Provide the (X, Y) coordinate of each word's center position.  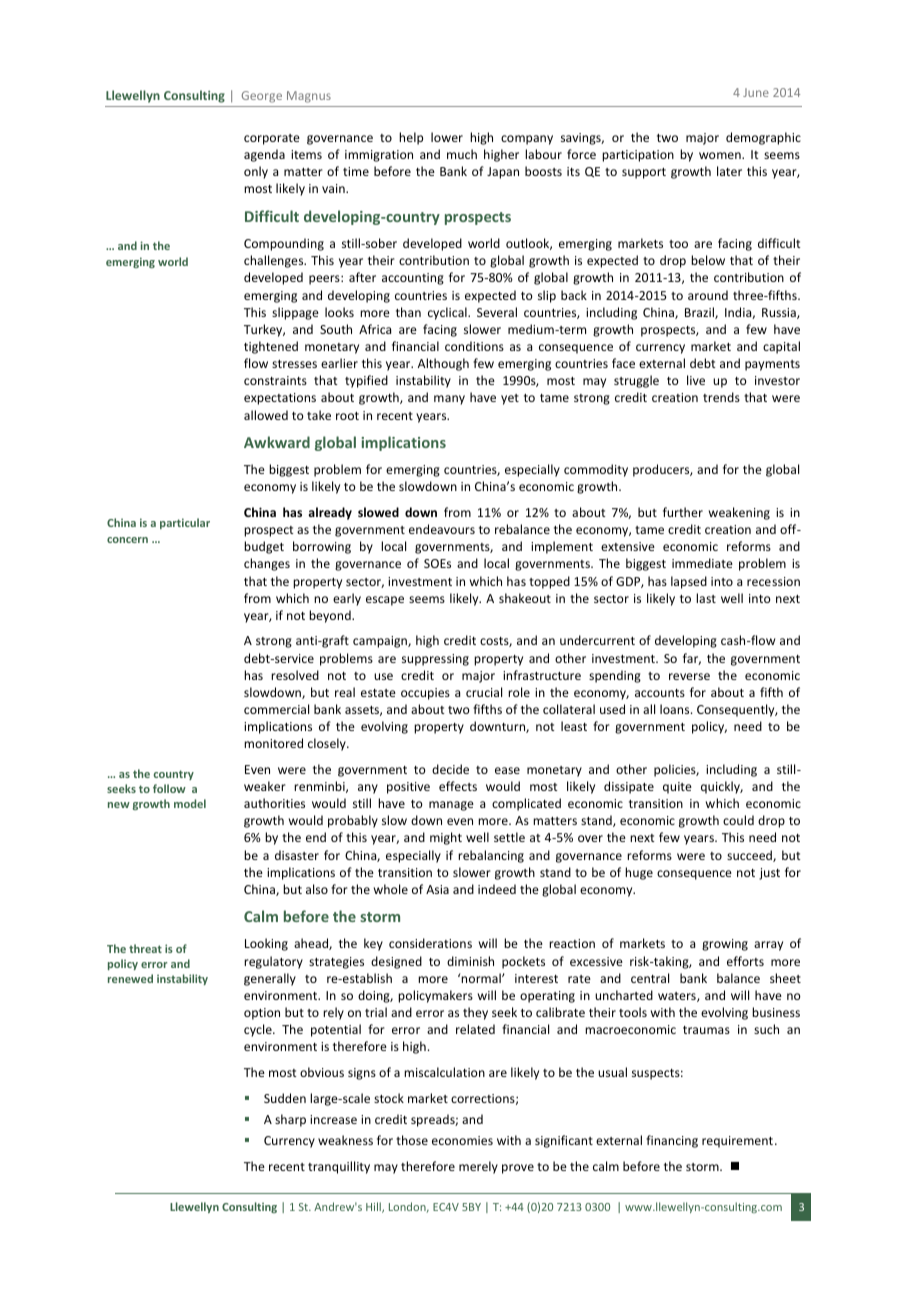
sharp (290, 1120)
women (721, 155)
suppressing (435, 660)
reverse (689, 676)
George (262, 97)
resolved (295, 675)
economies (462, 1140)
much (462, 154)
